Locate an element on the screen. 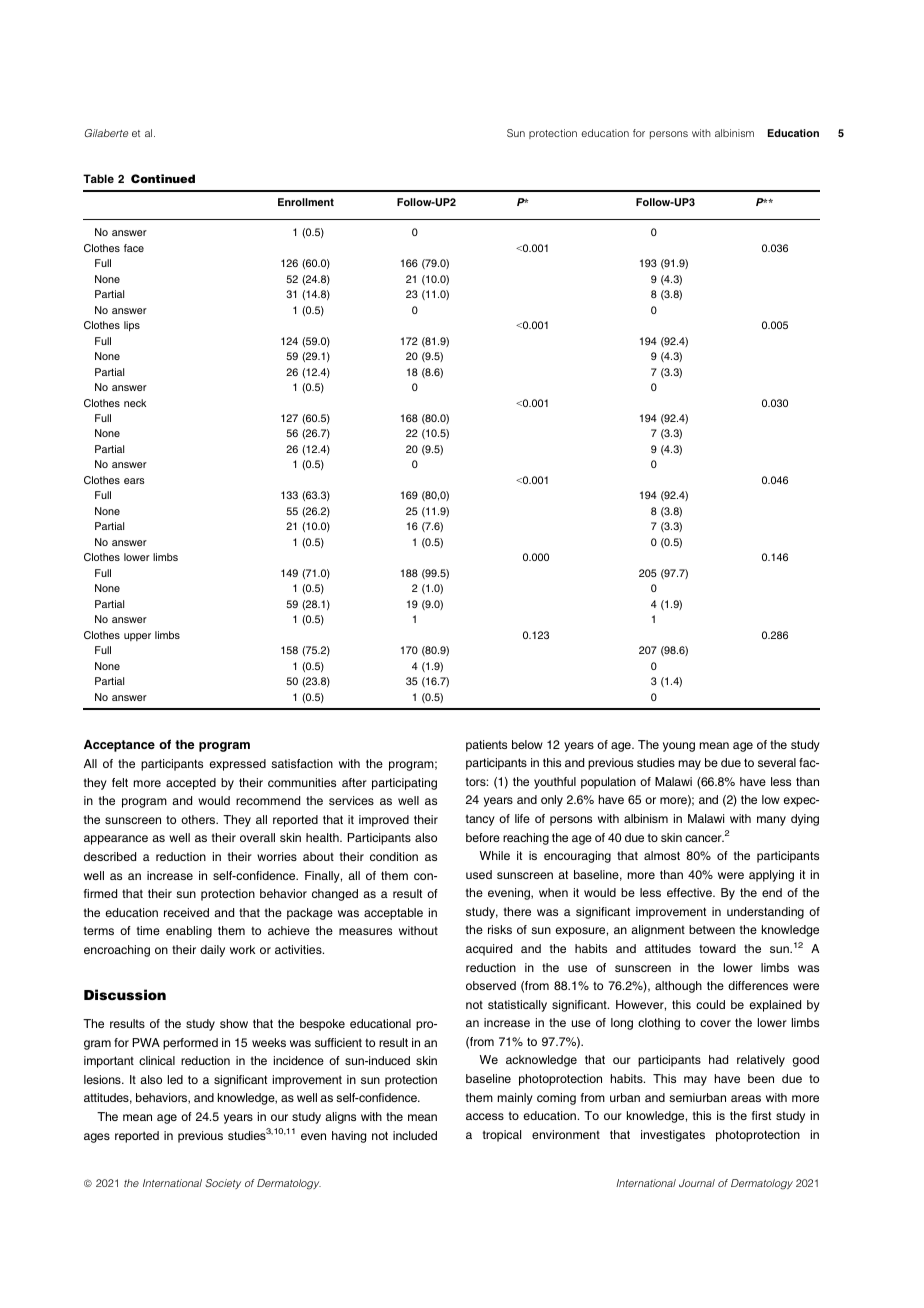 The image size is (924, 1308). upper is located at coordinates (137, 637).
